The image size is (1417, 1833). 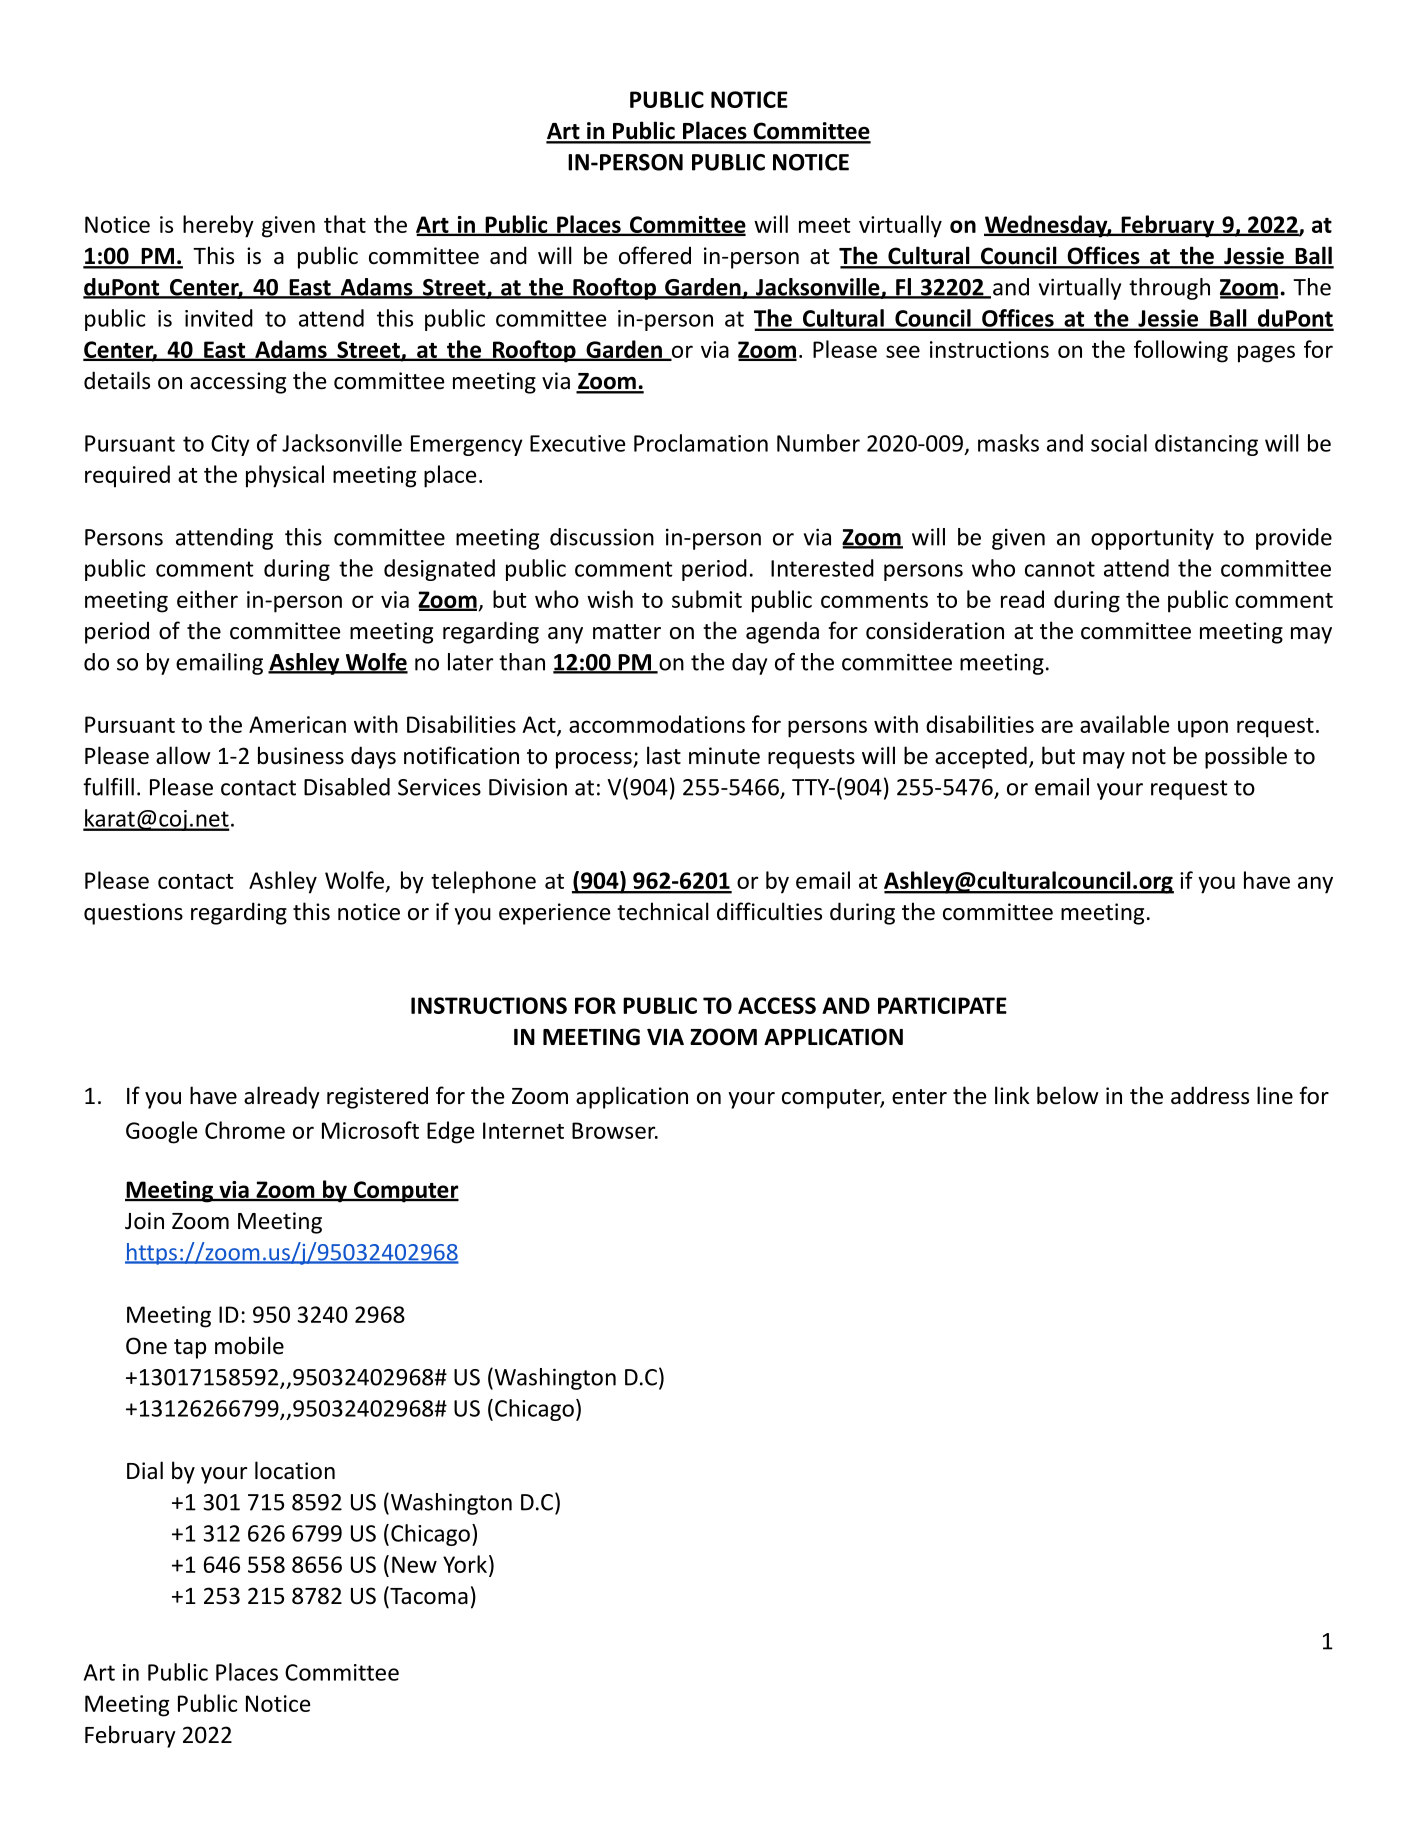 I want to click on PARTICIPATE, so click(x=942, y=1005).
